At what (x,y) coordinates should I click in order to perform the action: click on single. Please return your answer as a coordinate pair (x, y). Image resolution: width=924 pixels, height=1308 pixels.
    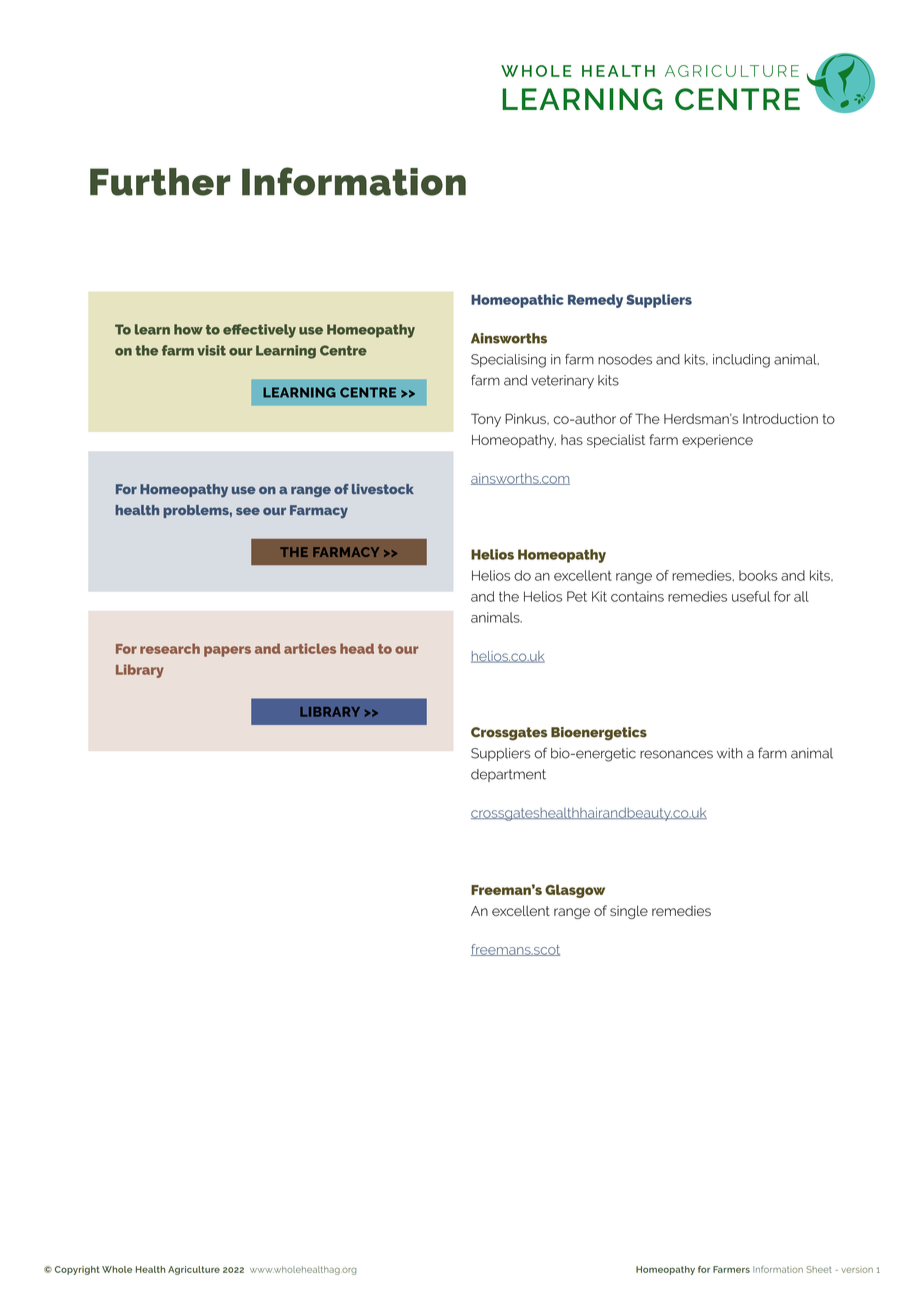
    Looking at the image, I should click on (629, 912).
